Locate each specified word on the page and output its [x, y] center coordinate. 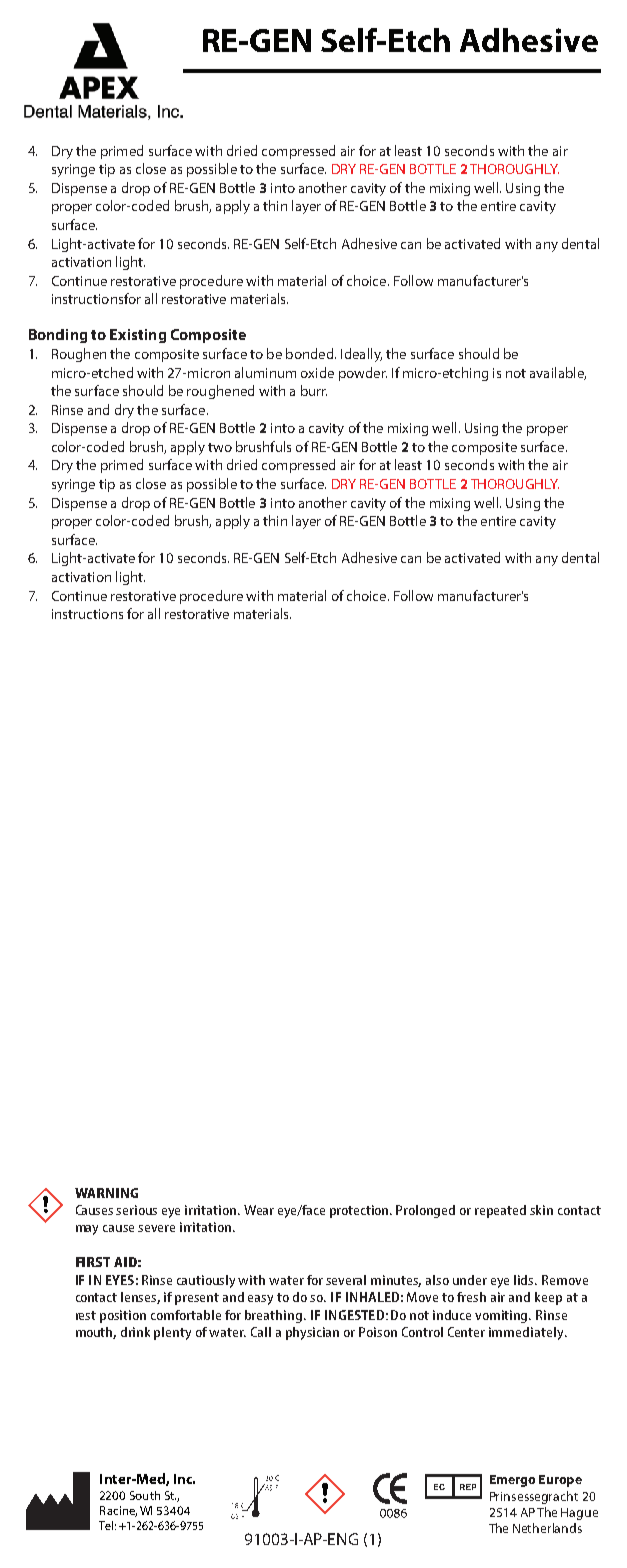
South [145, 1495]
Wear [259, 1210]
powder [363, 374]
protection [360, 1211]
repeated [500, 1211]
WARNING [106, 1193]
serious [136, 1210]
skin [541, 1210]
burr [314, 390]
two [220, 447]
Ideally [361, 355]
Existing [138, 336]
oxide [317, 372]
